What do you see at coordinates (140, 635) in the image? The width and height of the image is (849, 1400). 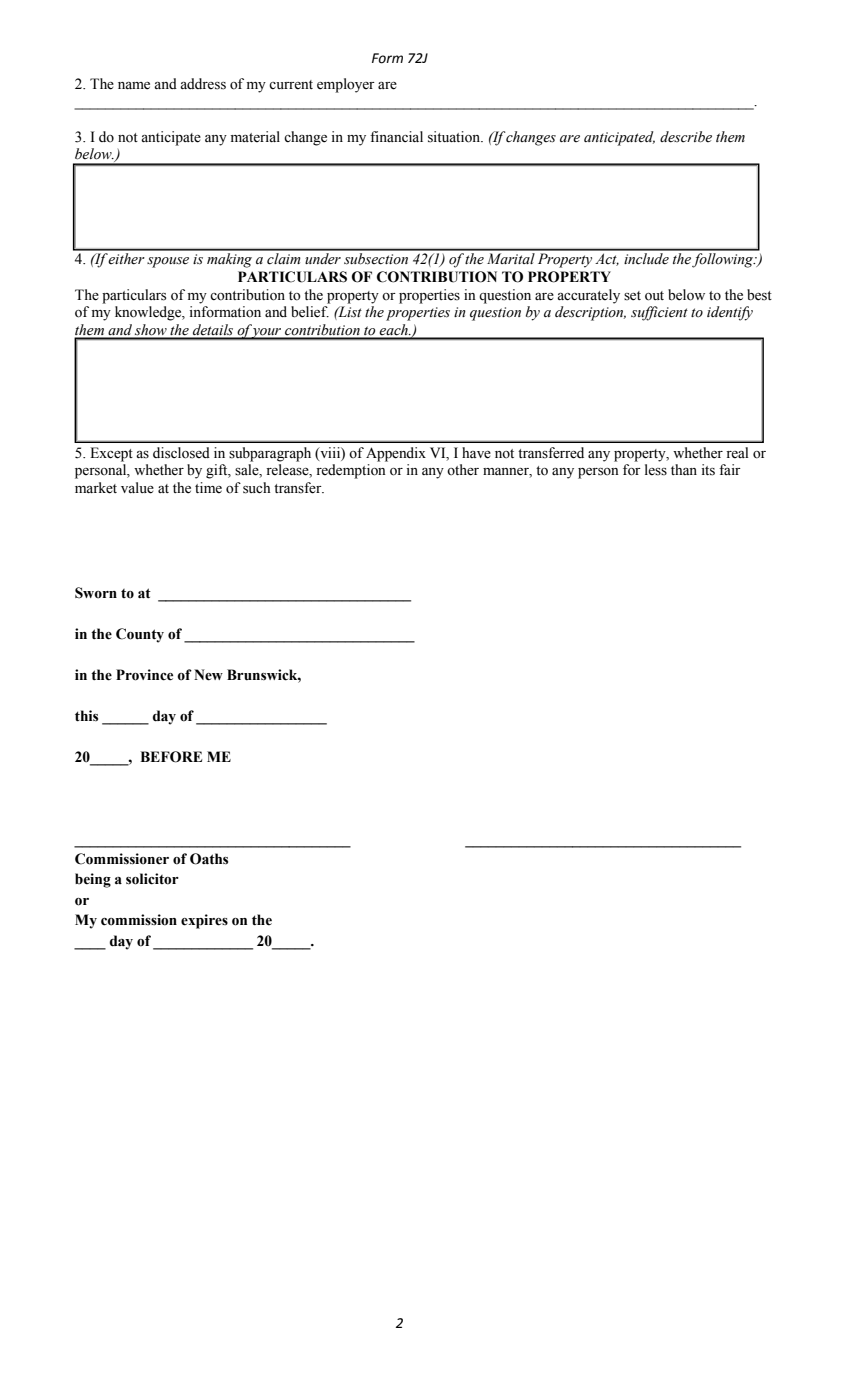 I see `County` at bounding box center [140, 635].
